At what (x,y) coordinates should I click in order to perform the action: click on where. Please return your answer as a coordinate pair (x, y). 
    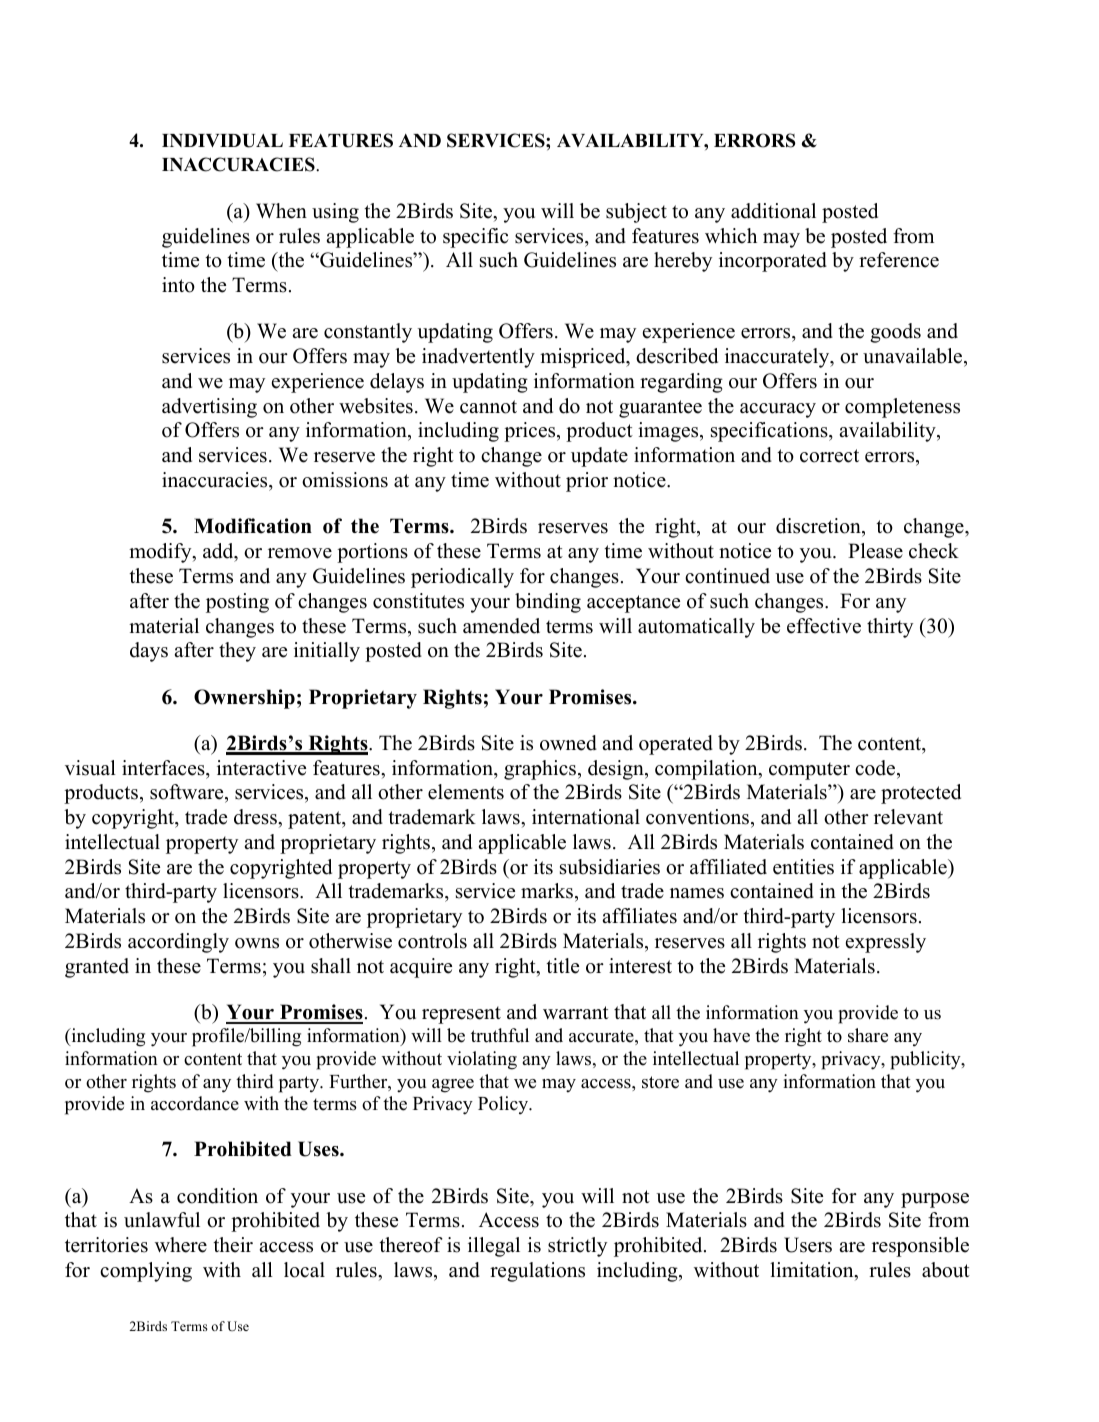
    Looking at the image, I should click on (181, 1245).
